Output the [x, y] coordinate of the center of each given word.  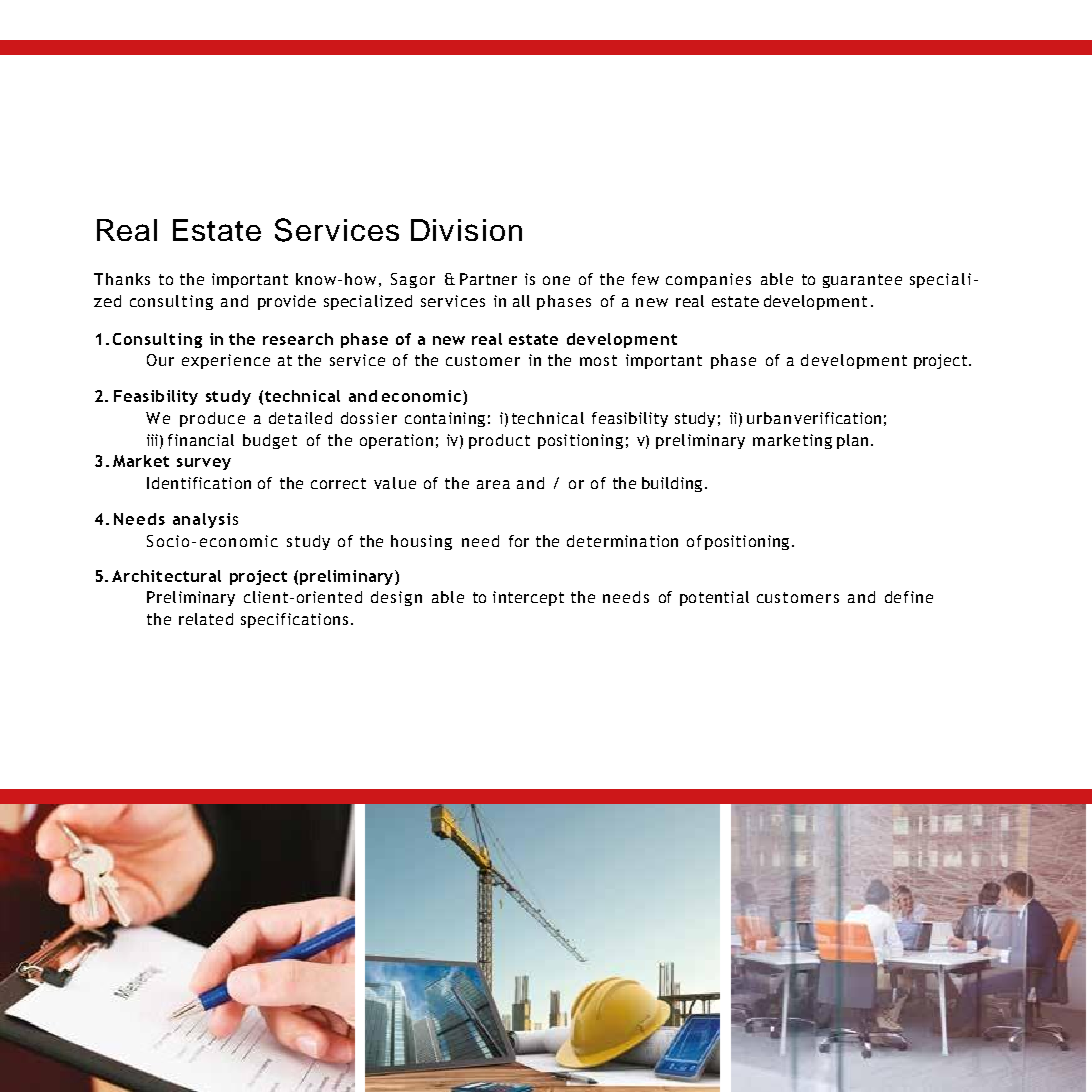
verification [837, 418]
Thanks [122, 279]
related [206, 619]
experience [226, 361]
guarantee [862, 281]
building [672, 484]
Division [466, 230]
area [493, 484]
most [598, 360]
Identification [199, 483]
